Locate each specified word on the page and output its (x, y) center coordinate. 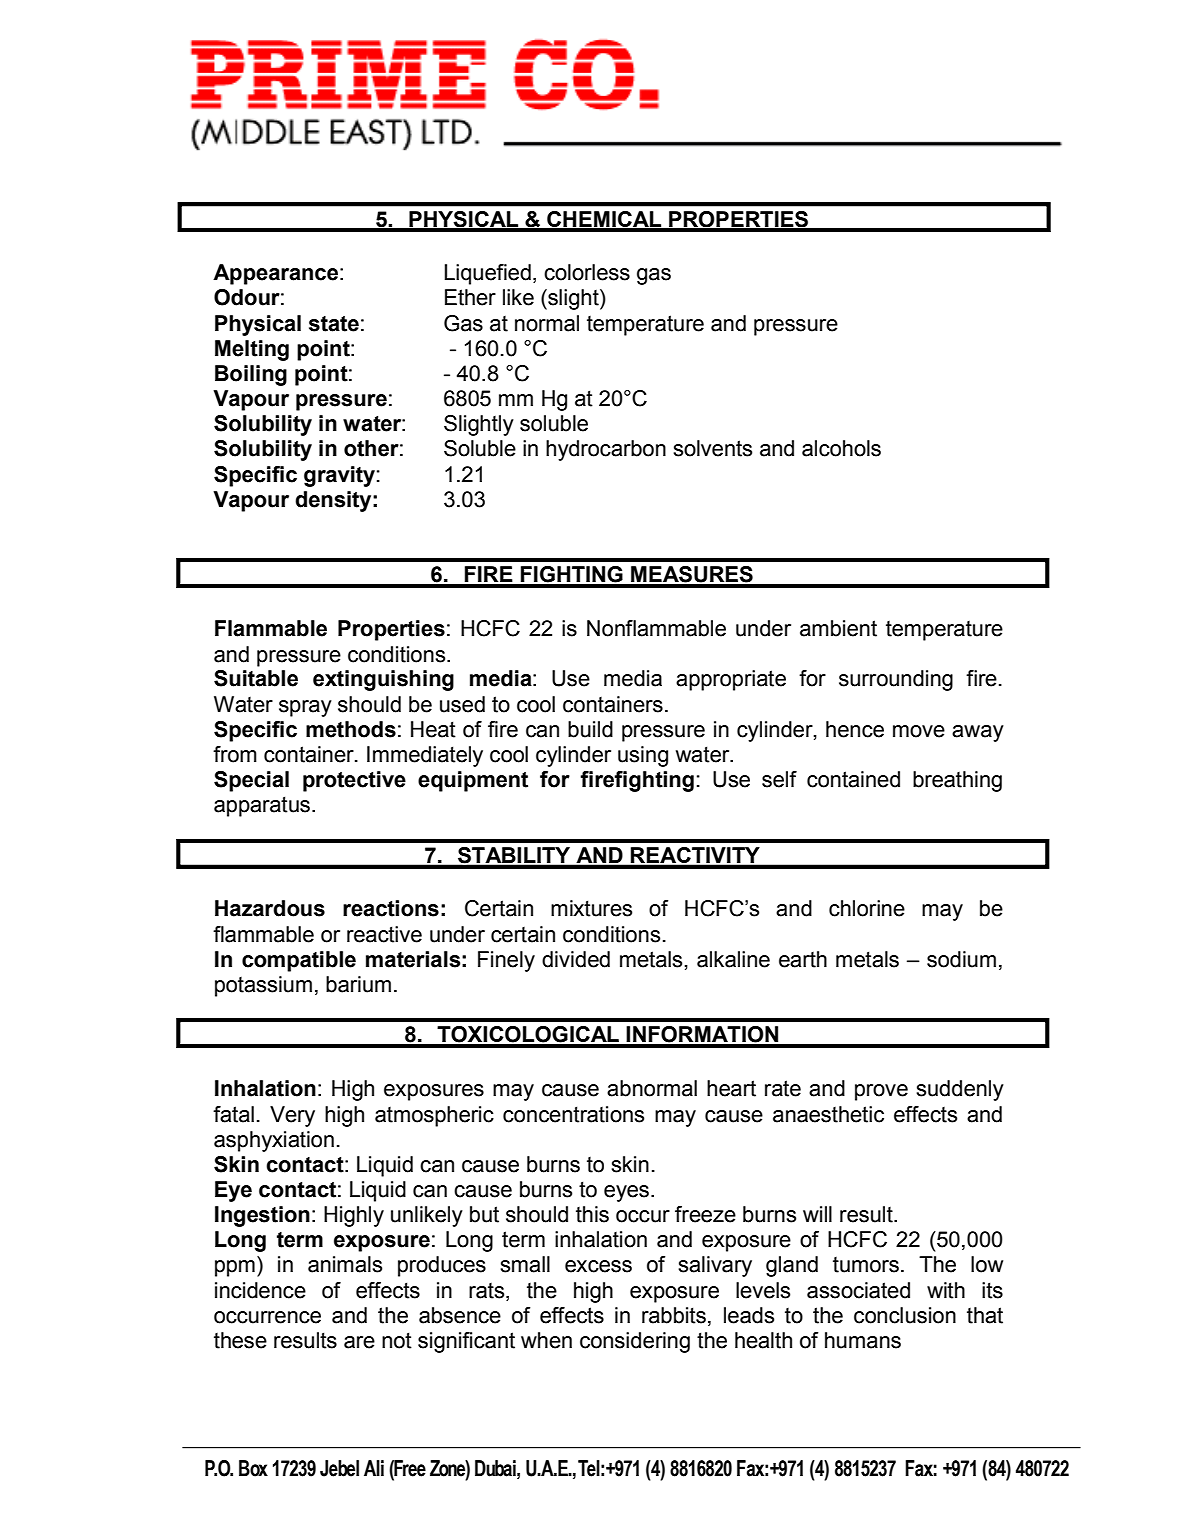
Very (292, 1116)
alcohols (841, 448)
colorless (587, 272)
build (590, 729)
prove (881, 1092)
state (334, 324)
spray (305, 708)
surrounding (896, 680)
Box (253, 1468)
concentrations (573, 1114)
